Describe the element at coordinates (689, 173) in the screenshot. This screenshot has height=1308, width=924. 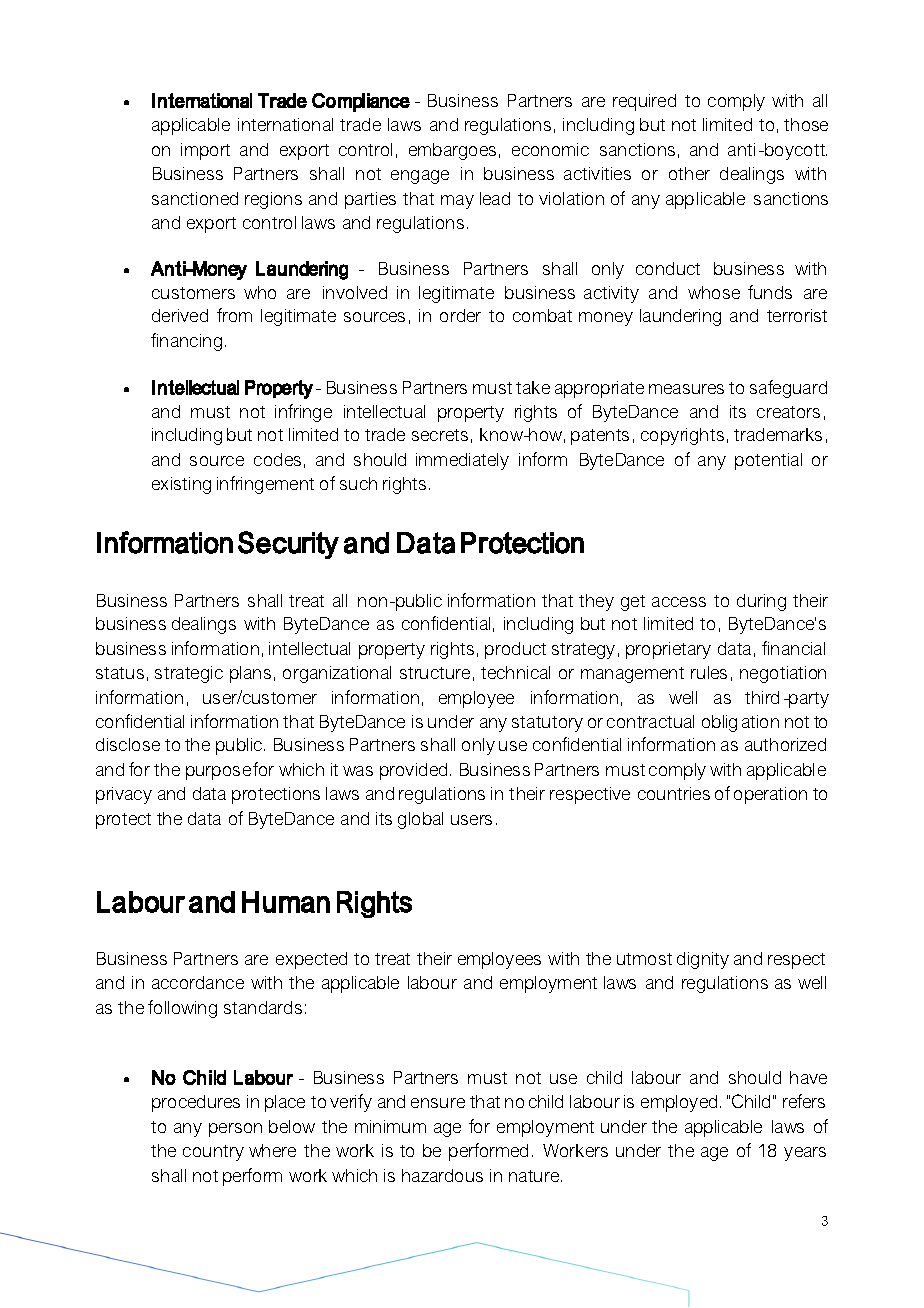
I see `other` at that location.
